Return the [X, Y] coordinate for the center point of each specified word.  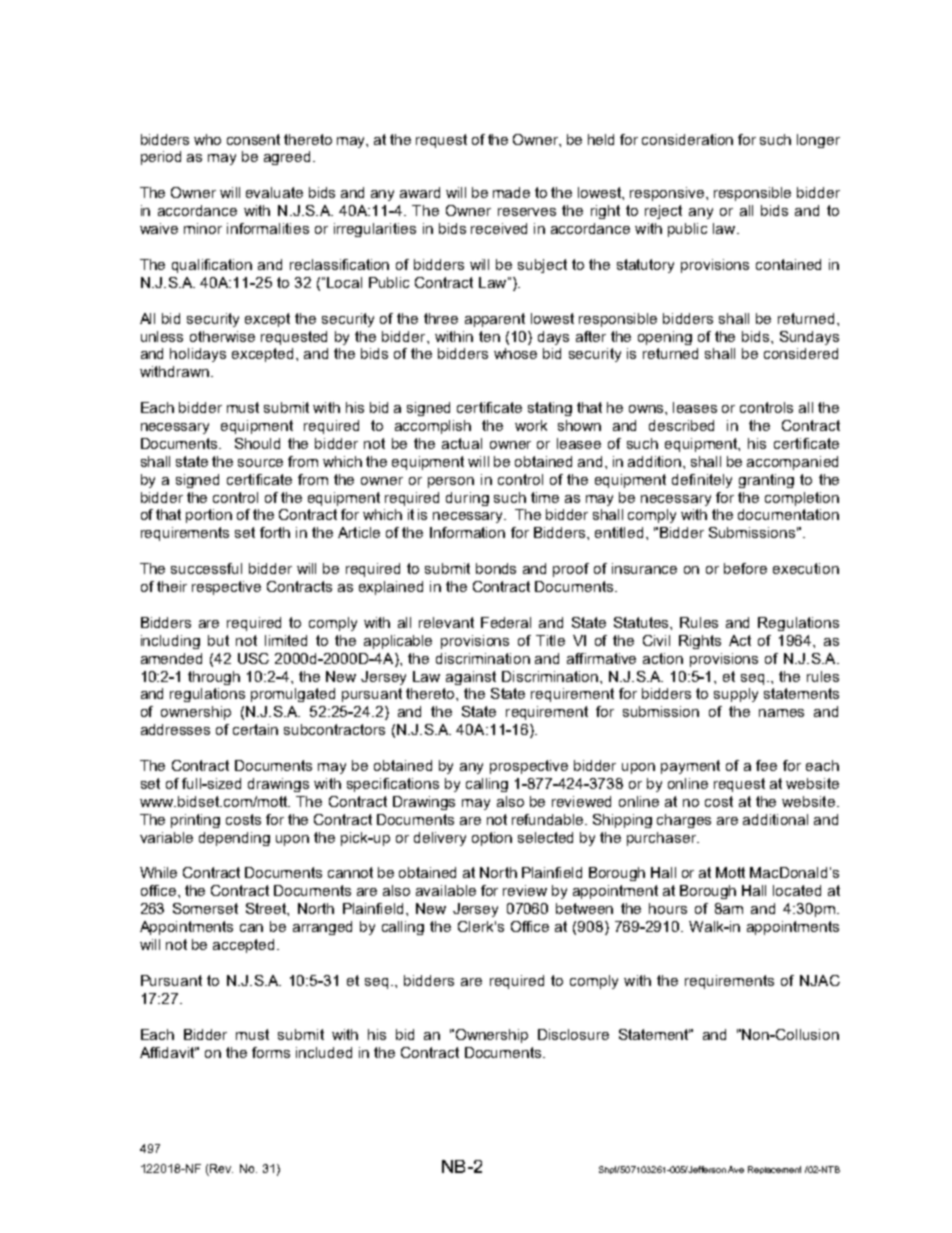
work [531, 425]
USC [253, 658]
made [511, 192]
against [471, 678]
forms [271, 1052]
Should [257, 443]
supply [736, 695]
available [446, 890]
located [797, 890]
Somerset [205, 908]
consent [253, 139]
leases [695, 407]
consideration [687, 139]
